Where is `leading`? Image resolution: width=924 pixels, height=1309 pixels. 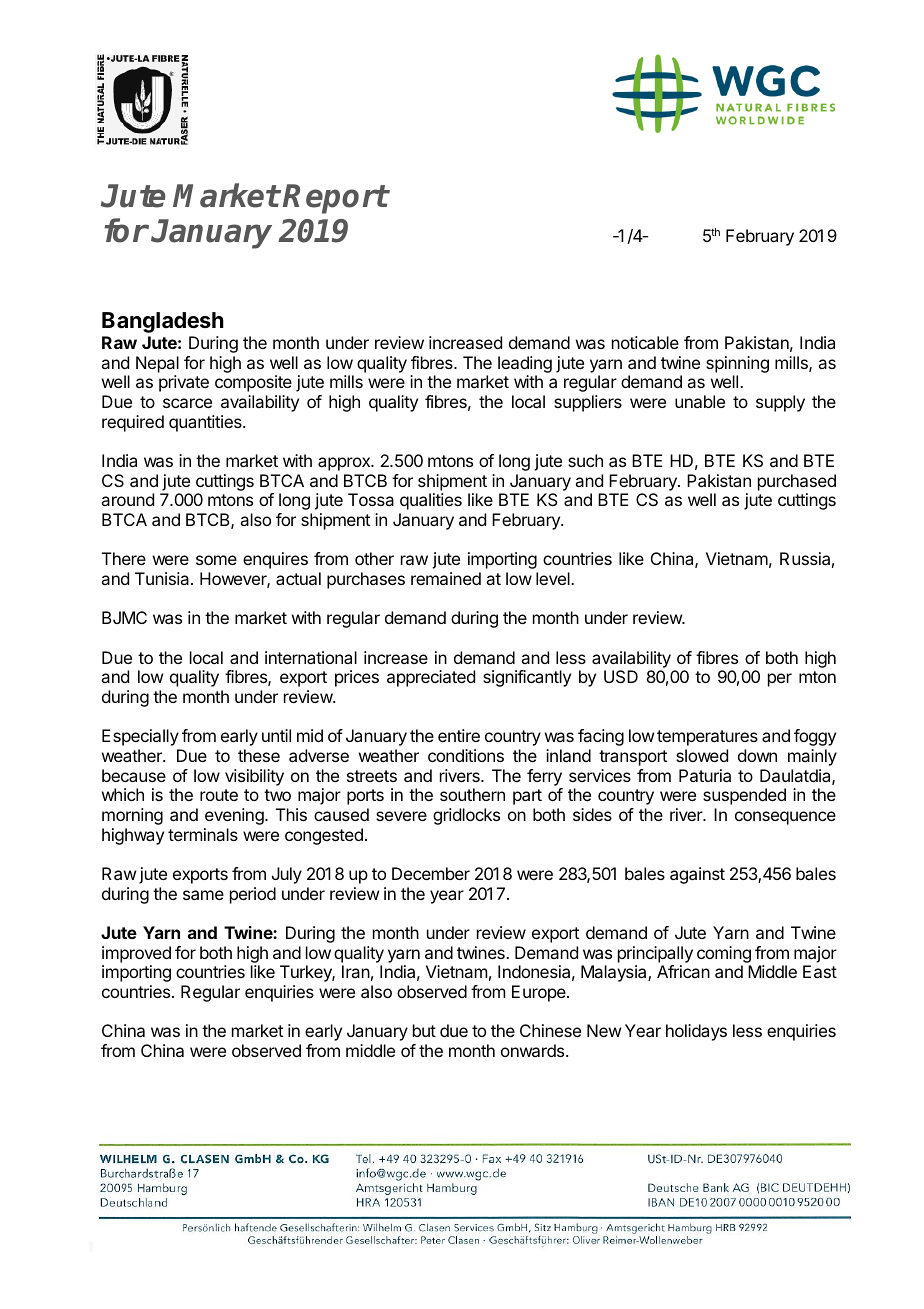 leading is located at coordinates (525, 364).
